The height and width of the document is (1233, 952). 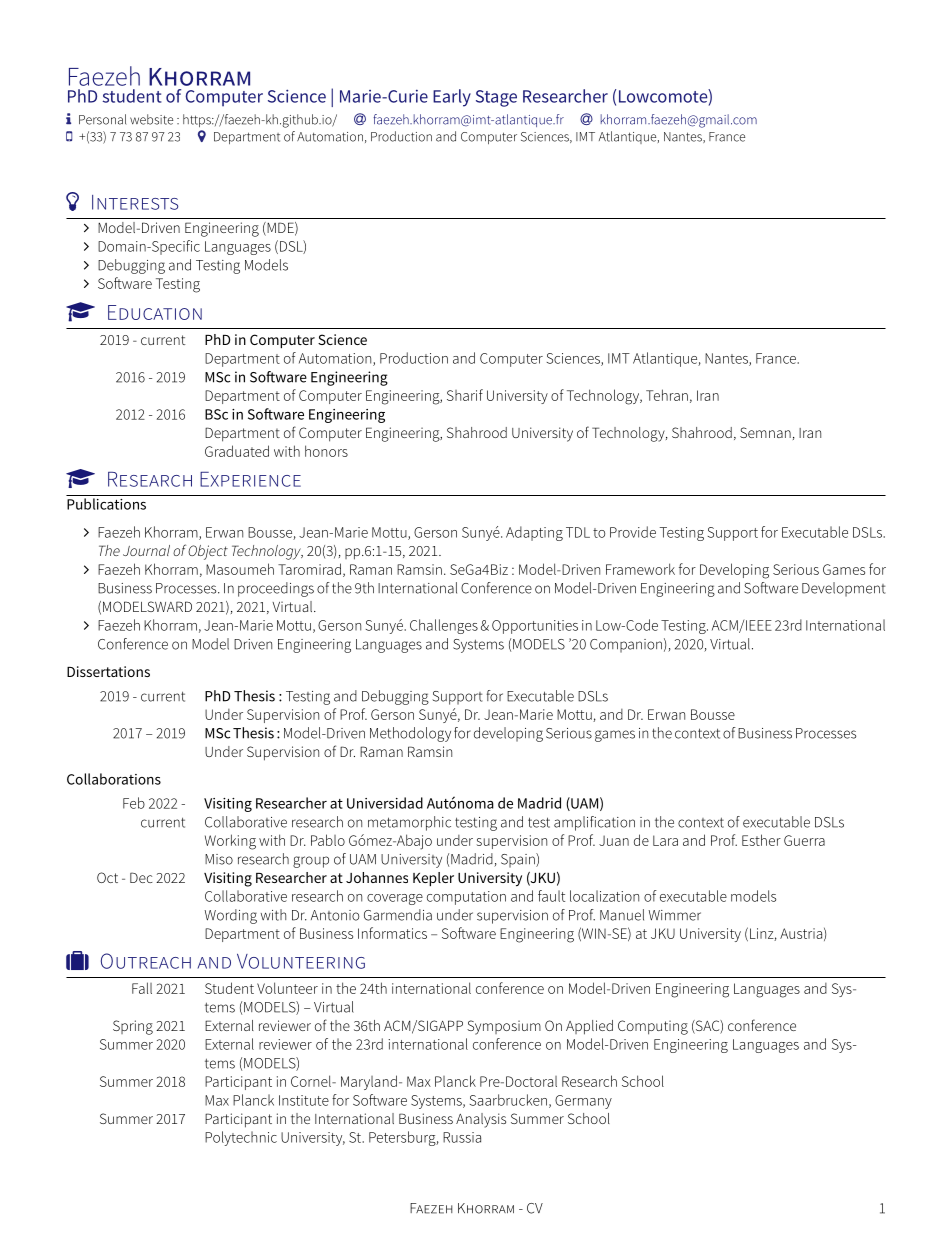 What do you see at coordinates (481, 1120) in the document?
I see `Analysis` at bounding box center [481, 1120].
